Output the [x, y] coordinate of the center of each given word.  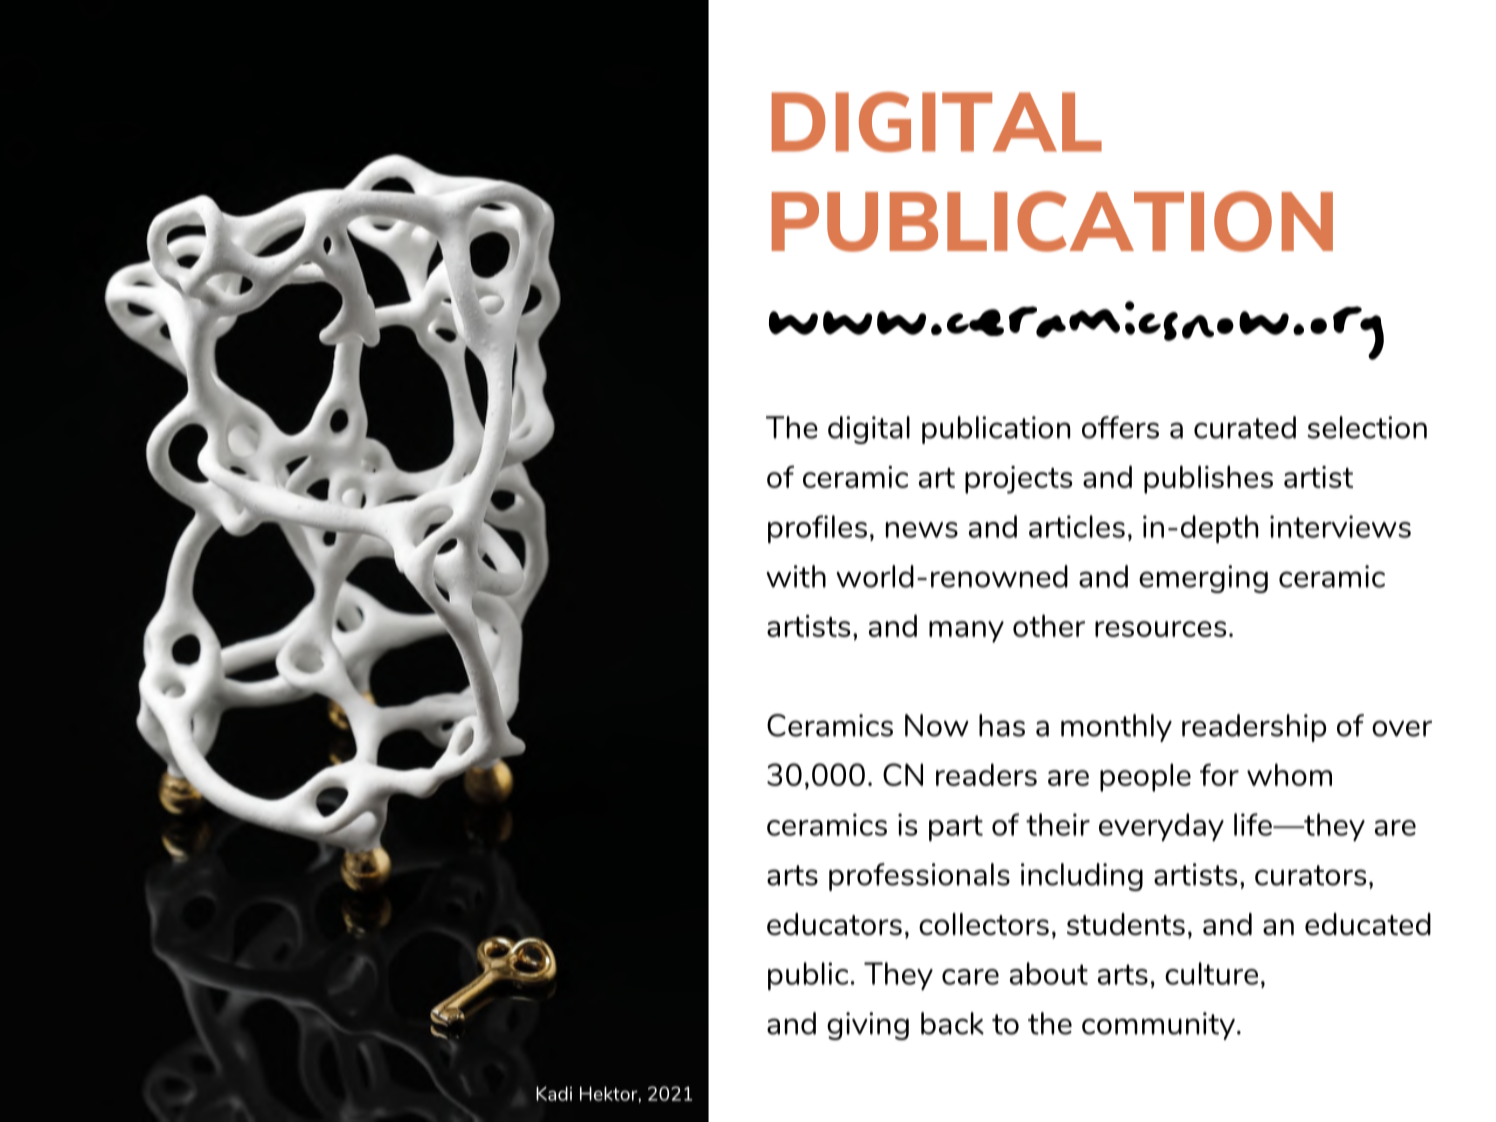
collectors [984, 924]
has [1002, 725]
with [796, 576]
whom [1289, 774]
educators [834, 924]
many [966, 632]
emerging [1203, 579]
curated [1245, 427]
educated [1368, 924]
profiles [817, 529]
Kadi [554, 1093]
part [956, 828]
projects [1018, 480]
